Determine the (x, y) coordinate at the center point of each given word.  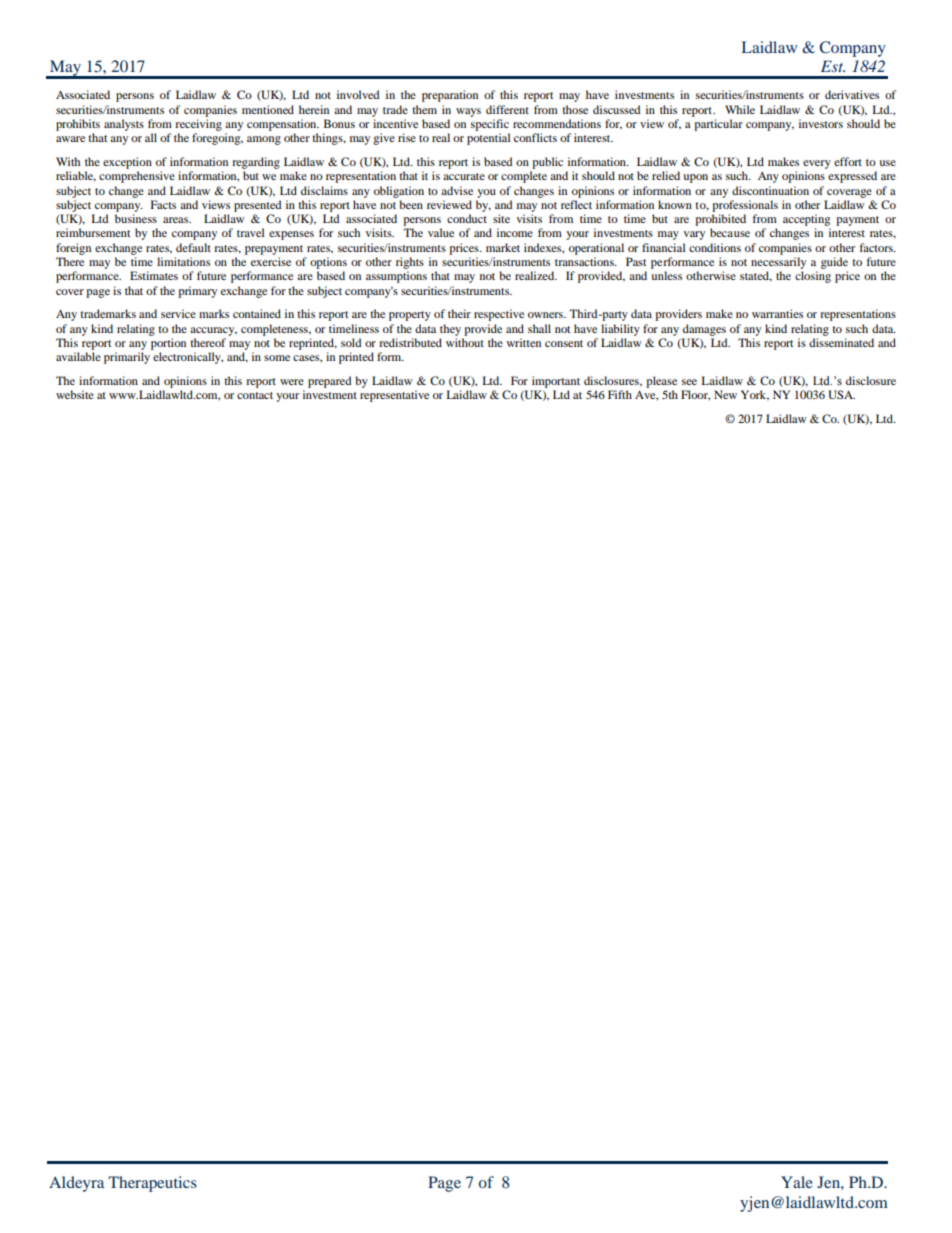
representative (394, 396)
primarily (127, 358)
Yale (797, 1182)
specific (490, 125)
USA (841, 394)
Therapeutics (152, 1184)
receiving (198, 125)
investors (821, 123)
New (725, 394)
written (524, 342)
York (755, 395)
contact (255, 395)
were (292, 382)
